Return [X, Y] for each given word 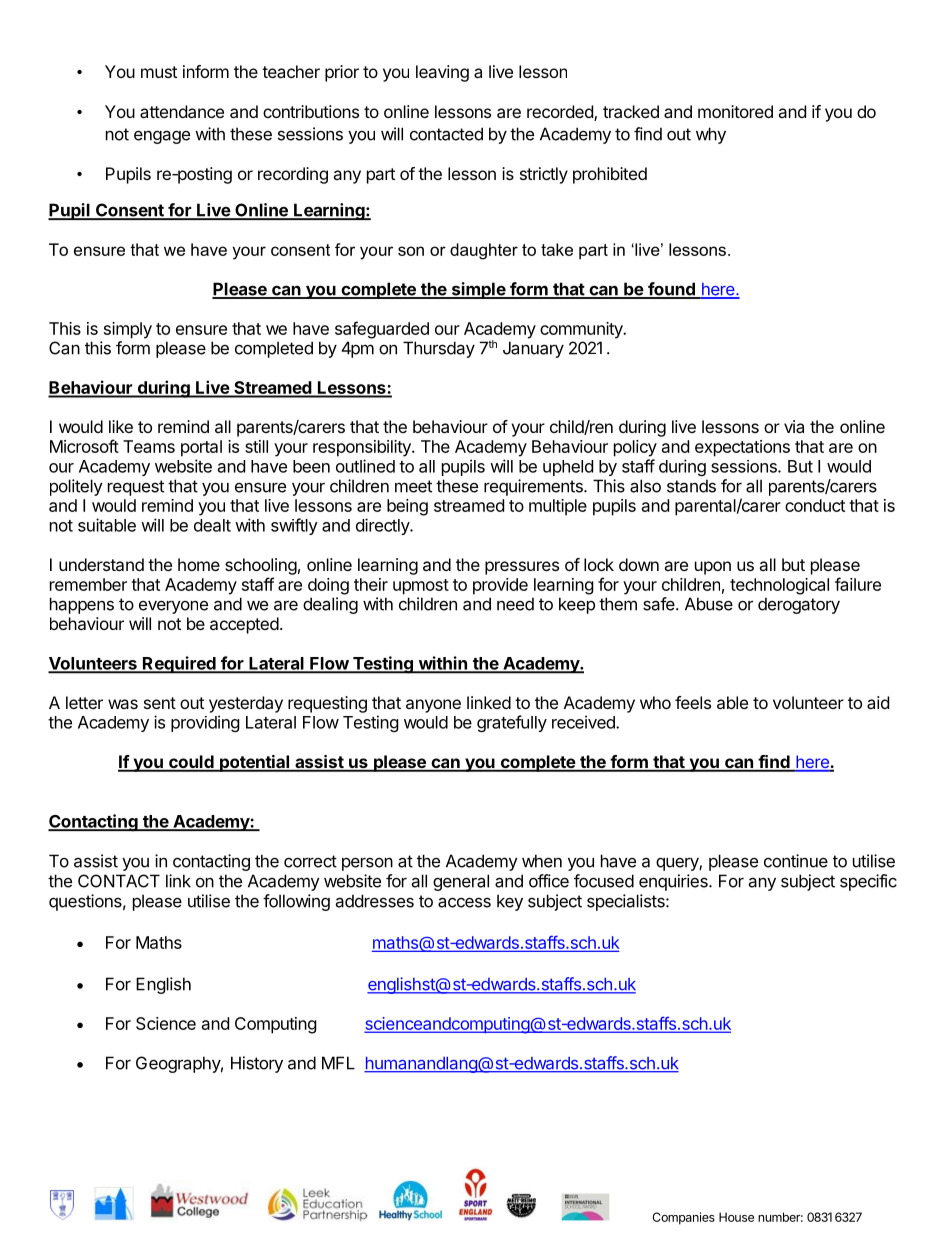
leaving [442, 73]
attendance [182, 111]
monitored [735, 111]
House [736, 1217]
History [257, 1064]
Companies [683, 1218]
